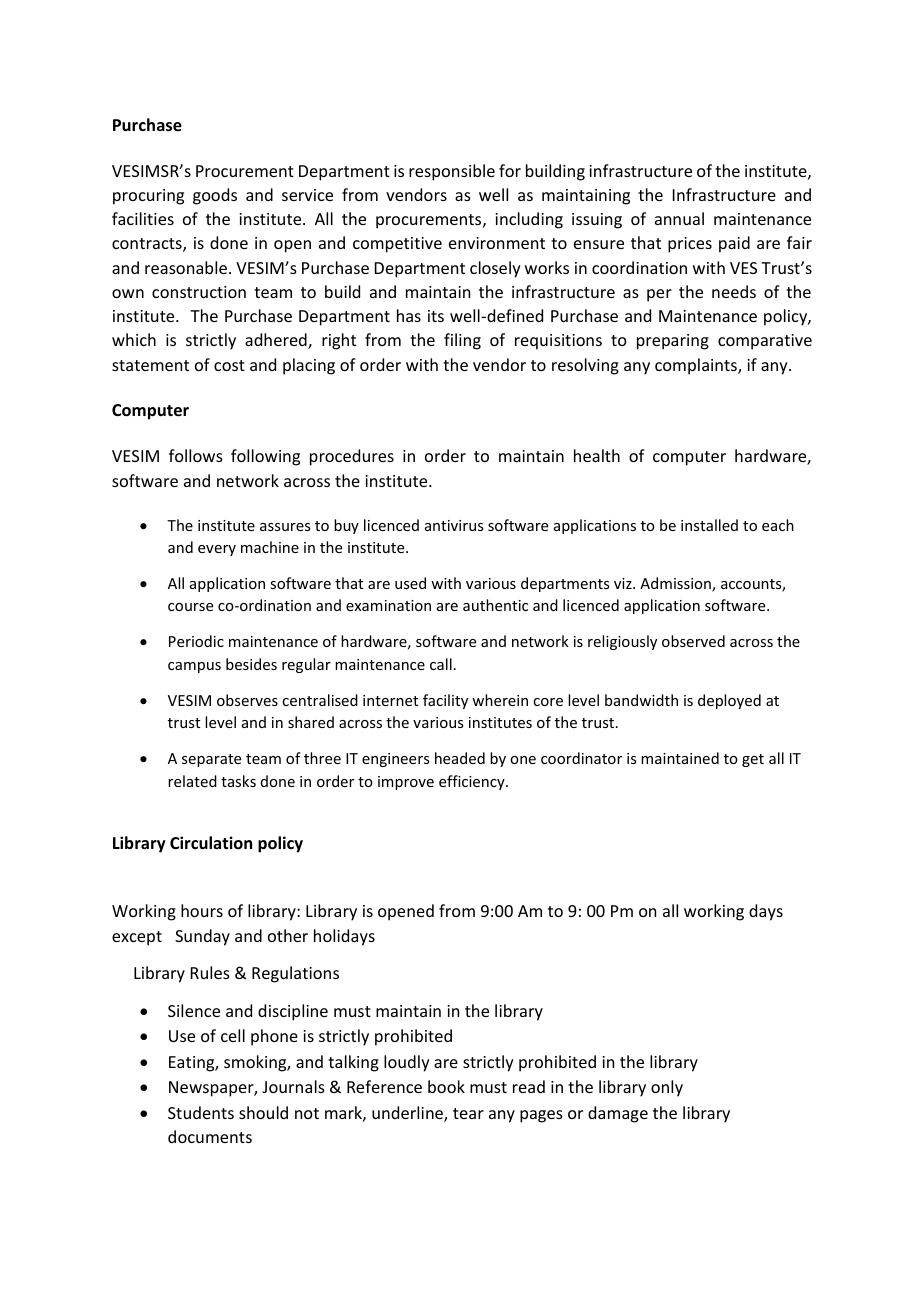 The image size is (924, 1308). I want to click on tear, so click(468, 1113).
